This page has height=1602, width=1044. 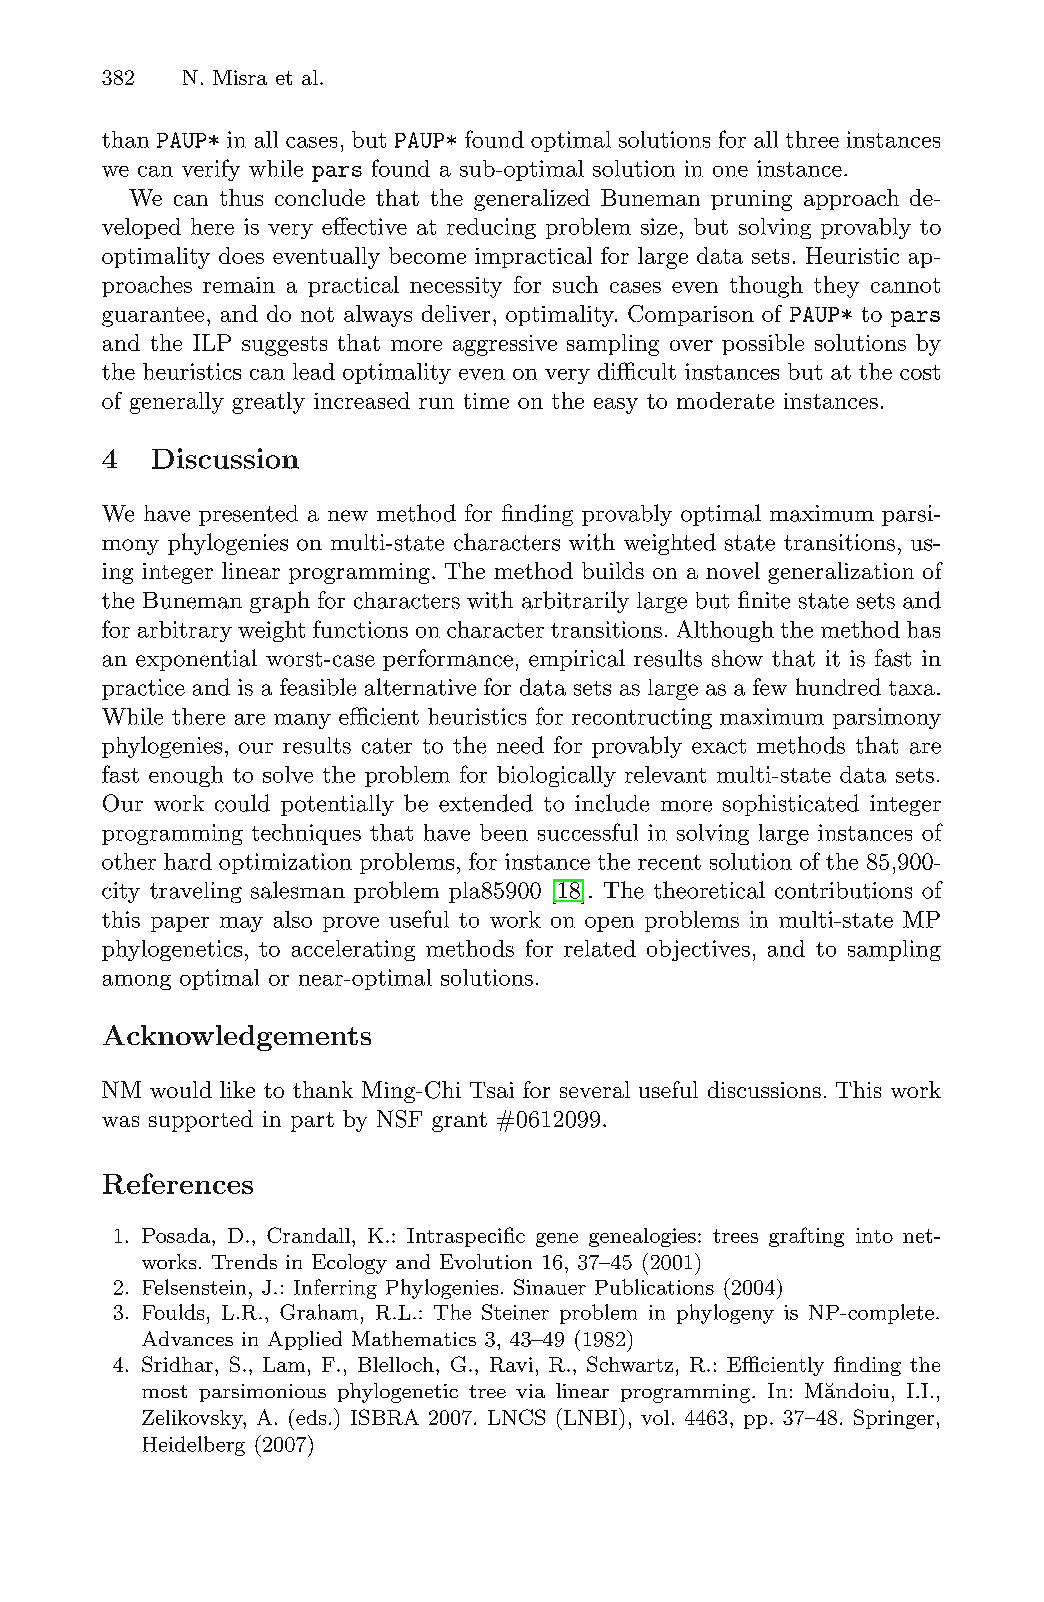 What do you see at coordinates (486, 401) in the page?
I see `time` at bounding box center [486, 401].
